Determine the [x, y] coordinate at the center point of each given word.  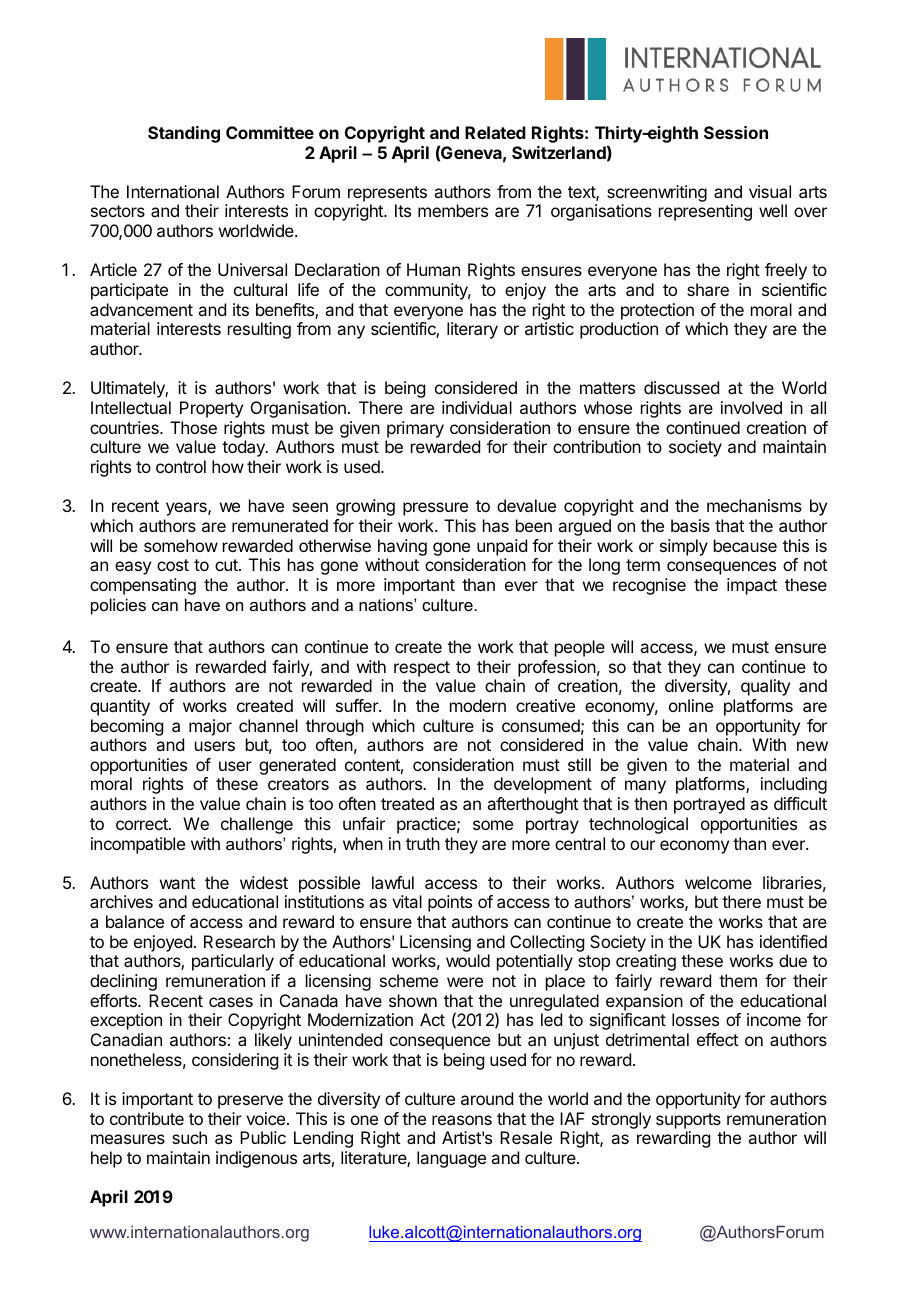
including [794, 785]
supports [688, 1121]
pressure [435, 509]
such [189, 1137]
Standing [184, 134]
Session [736, 132]
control [181, 466]
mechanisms [754, 505]
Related [495, 132]
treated [407, 803]
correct [143, 824]
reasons [462, 1120]
